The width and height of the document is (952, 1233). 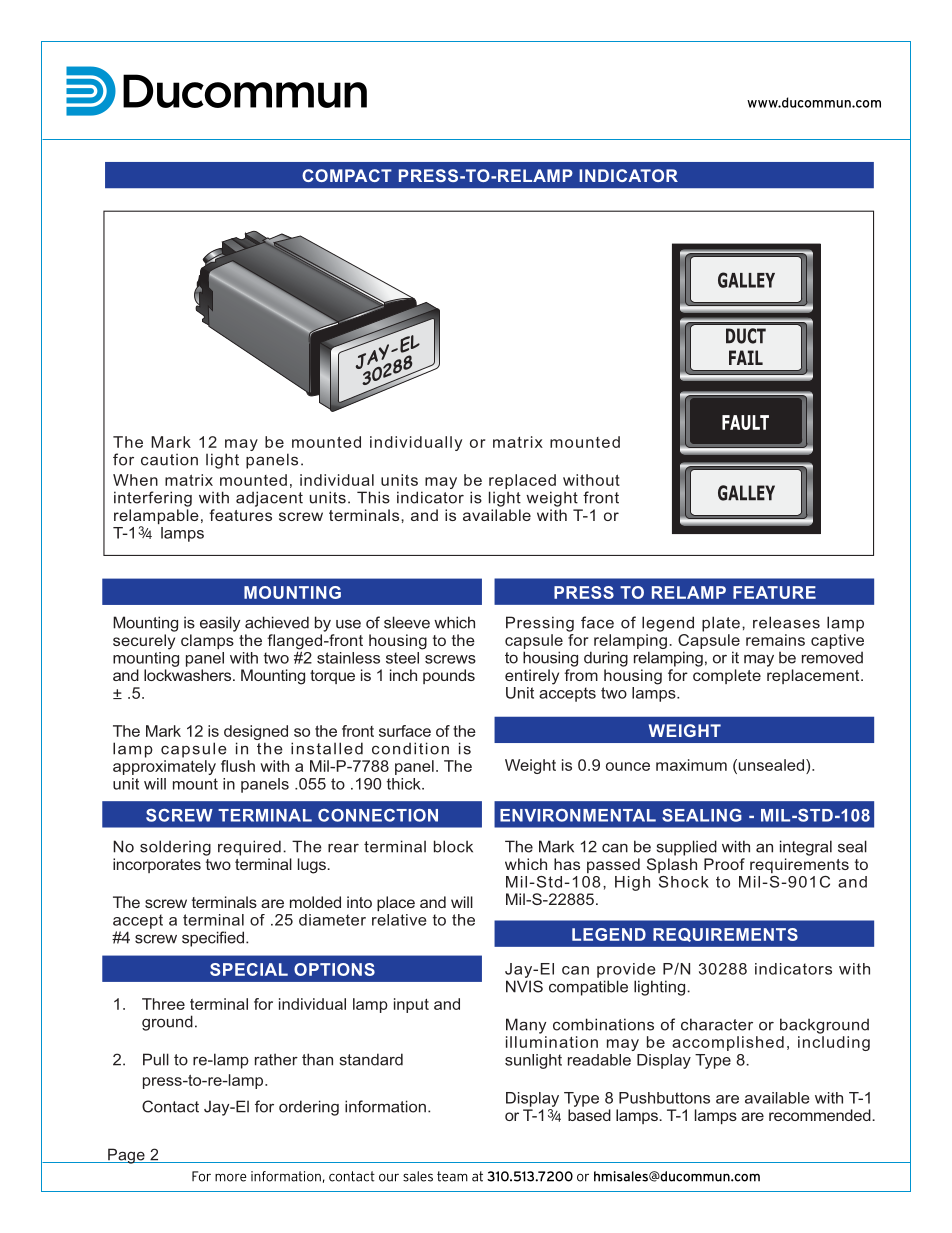 I want to click on complete, so click(x=727, y=676).
